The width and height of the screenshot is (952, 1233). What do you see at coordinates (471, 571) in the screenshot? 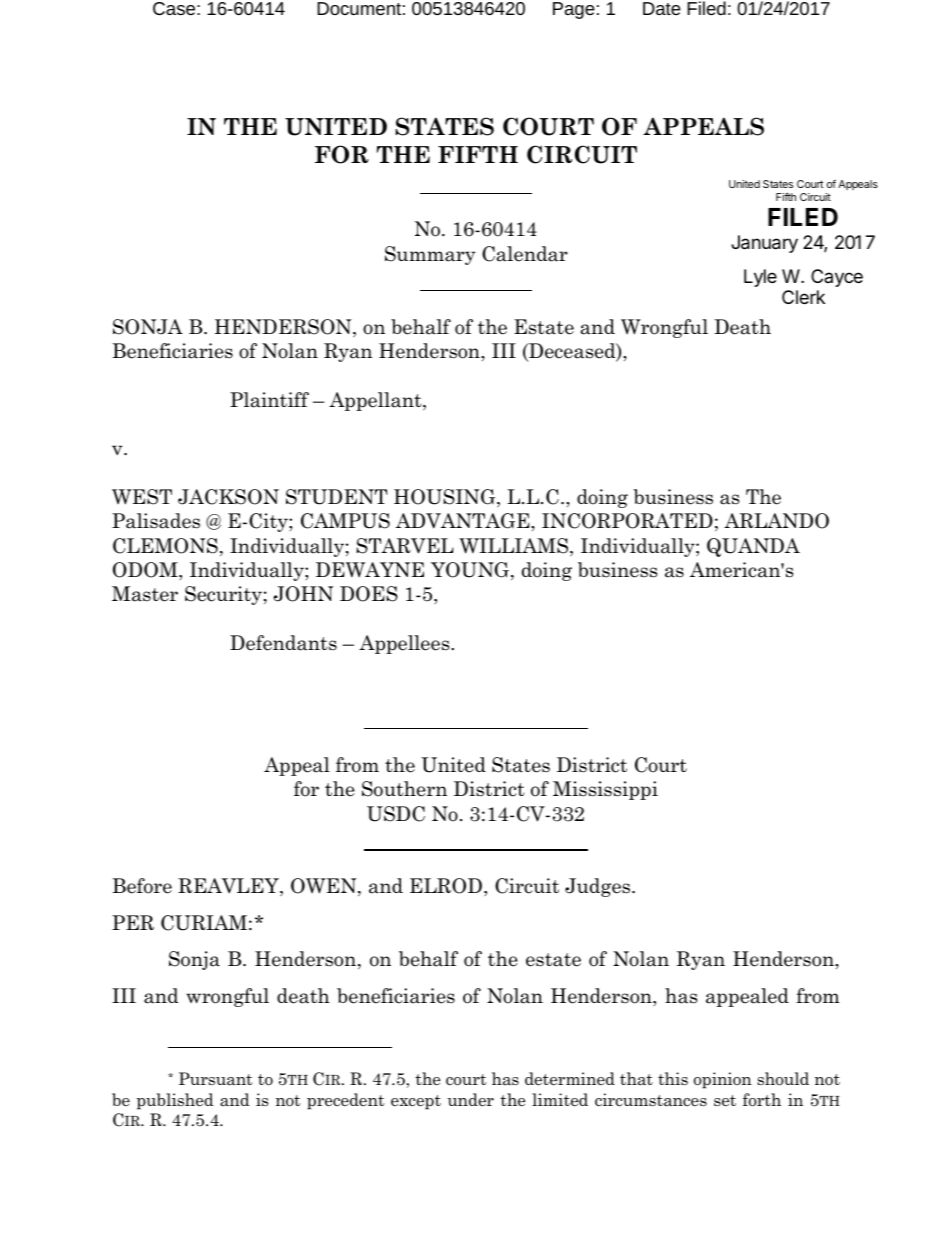
I see `YOUNG` at bounding box center [471, 571].
